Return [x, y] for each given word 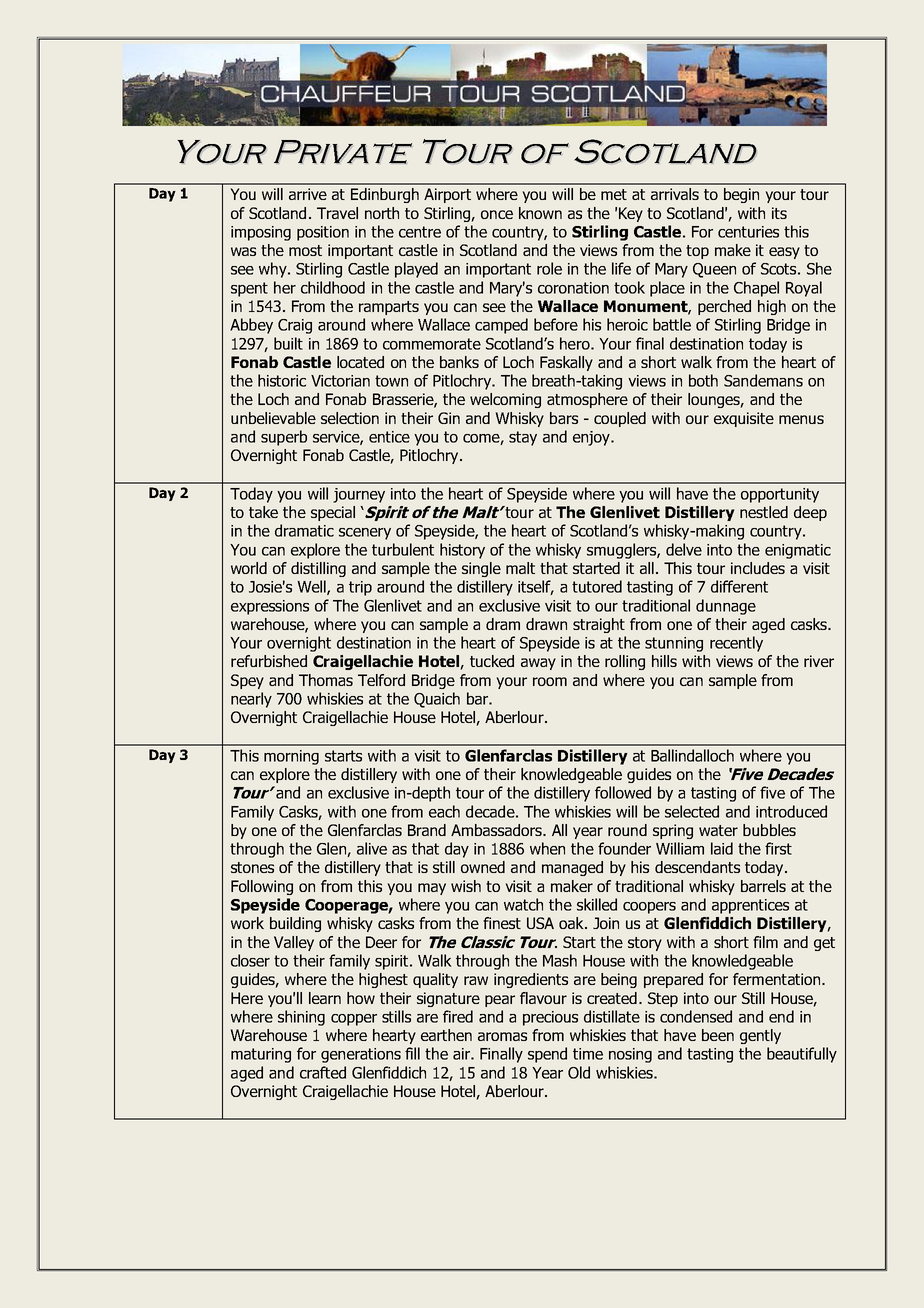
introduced [791, 811]
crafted [323, 1072]
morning [291, 757]
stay [523, 438]
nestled [764, 512]
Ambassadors [497, 830]
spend [547, 1055]
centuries [748, 232]
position [323, 233]
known [540, 213]
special [333, 513]
